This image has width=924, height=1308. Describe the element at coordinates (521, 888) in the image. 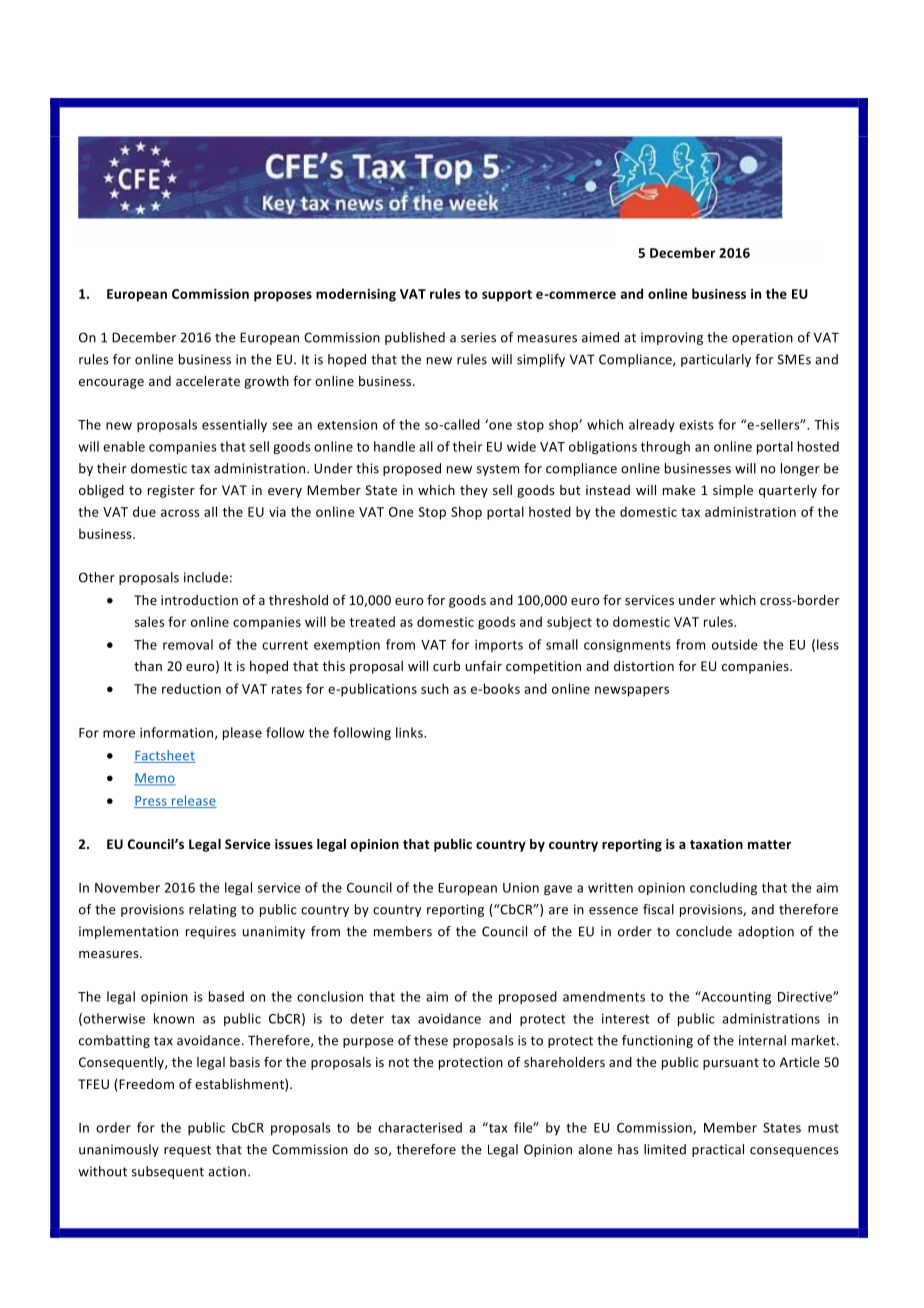

I see `Union` at that location.
